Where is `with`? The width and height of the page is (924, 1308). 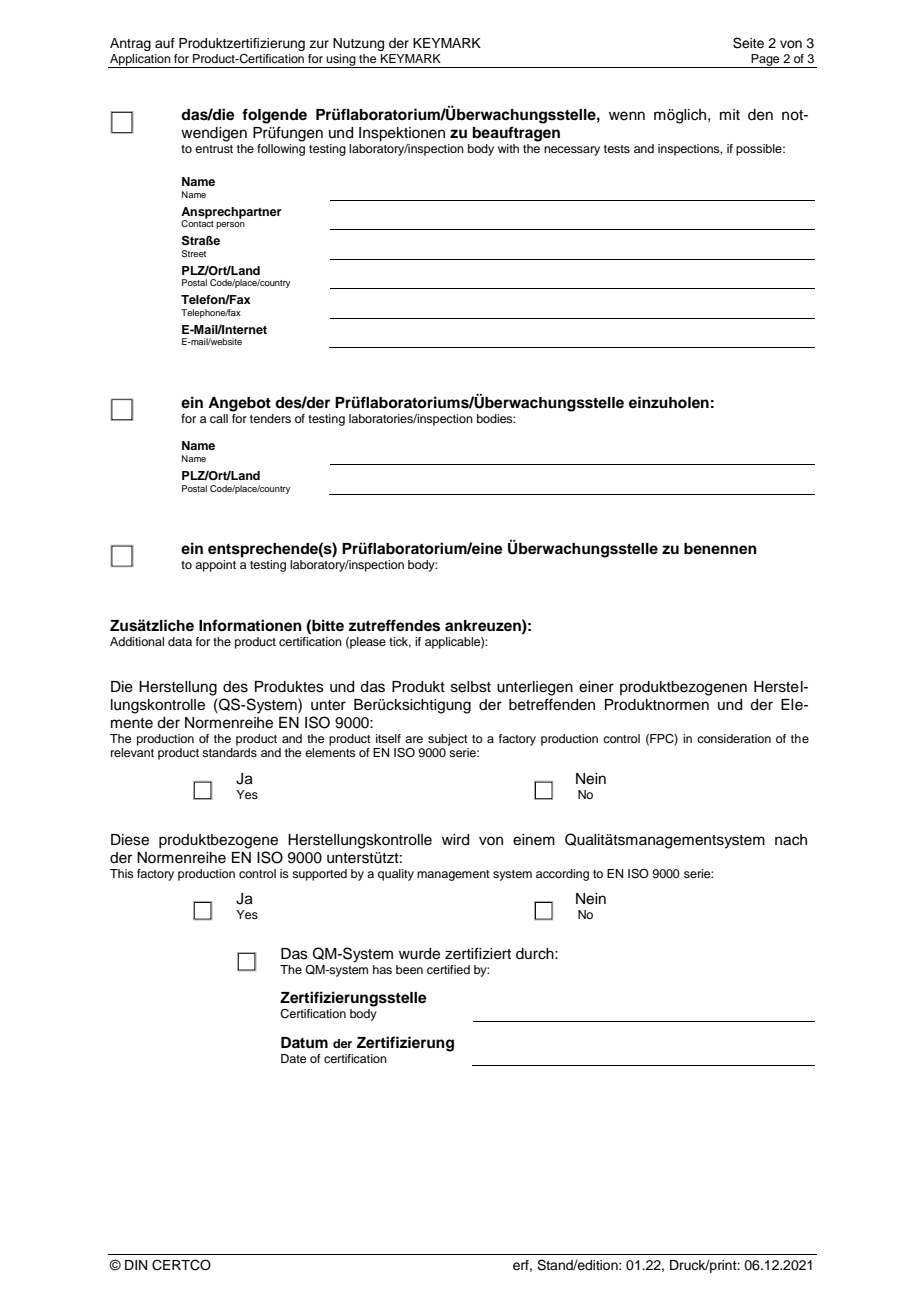
with is located at coordinates (508, 148).
